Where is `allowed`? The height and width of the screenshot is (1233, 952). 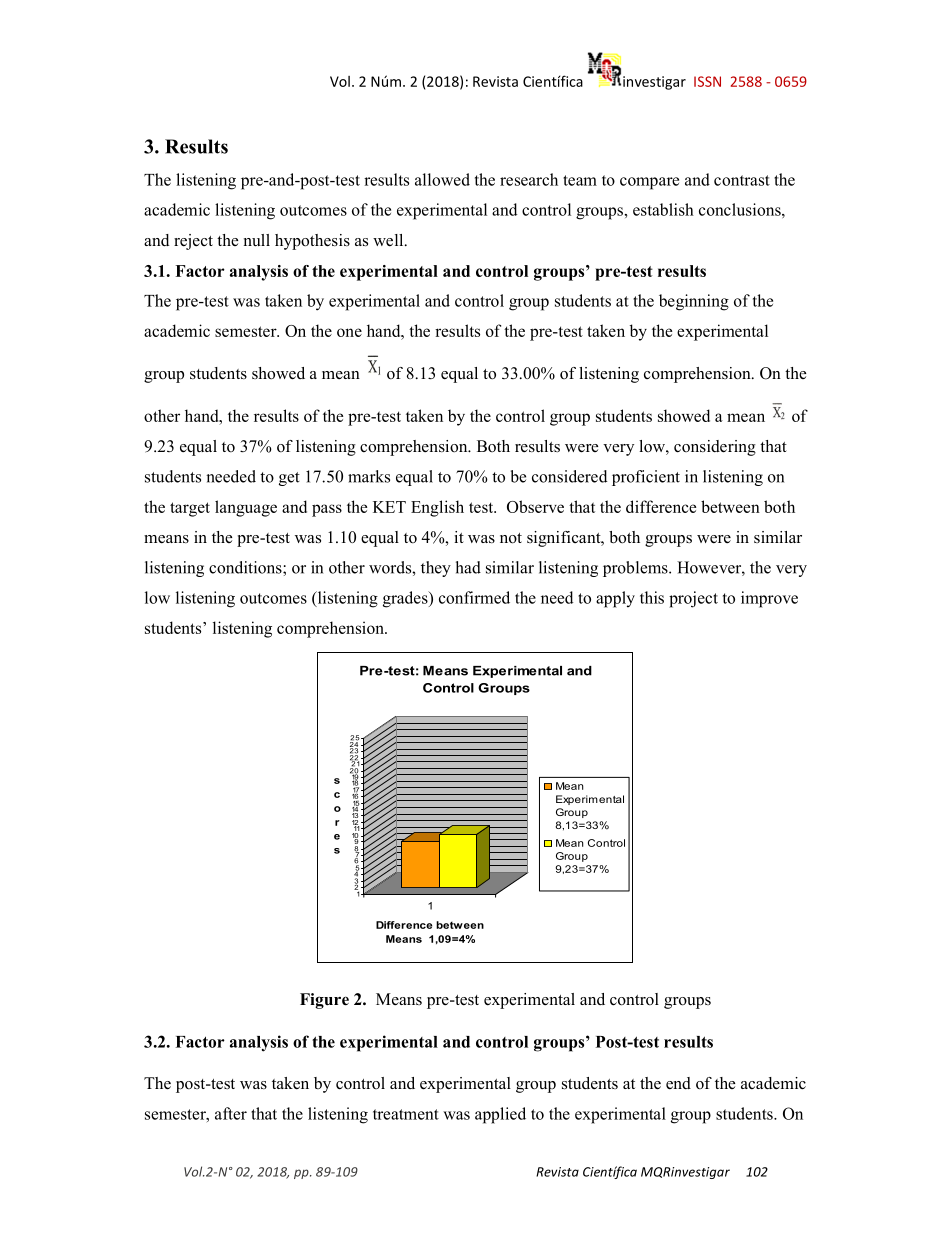 allowed is located at coordinates (442, 179).
